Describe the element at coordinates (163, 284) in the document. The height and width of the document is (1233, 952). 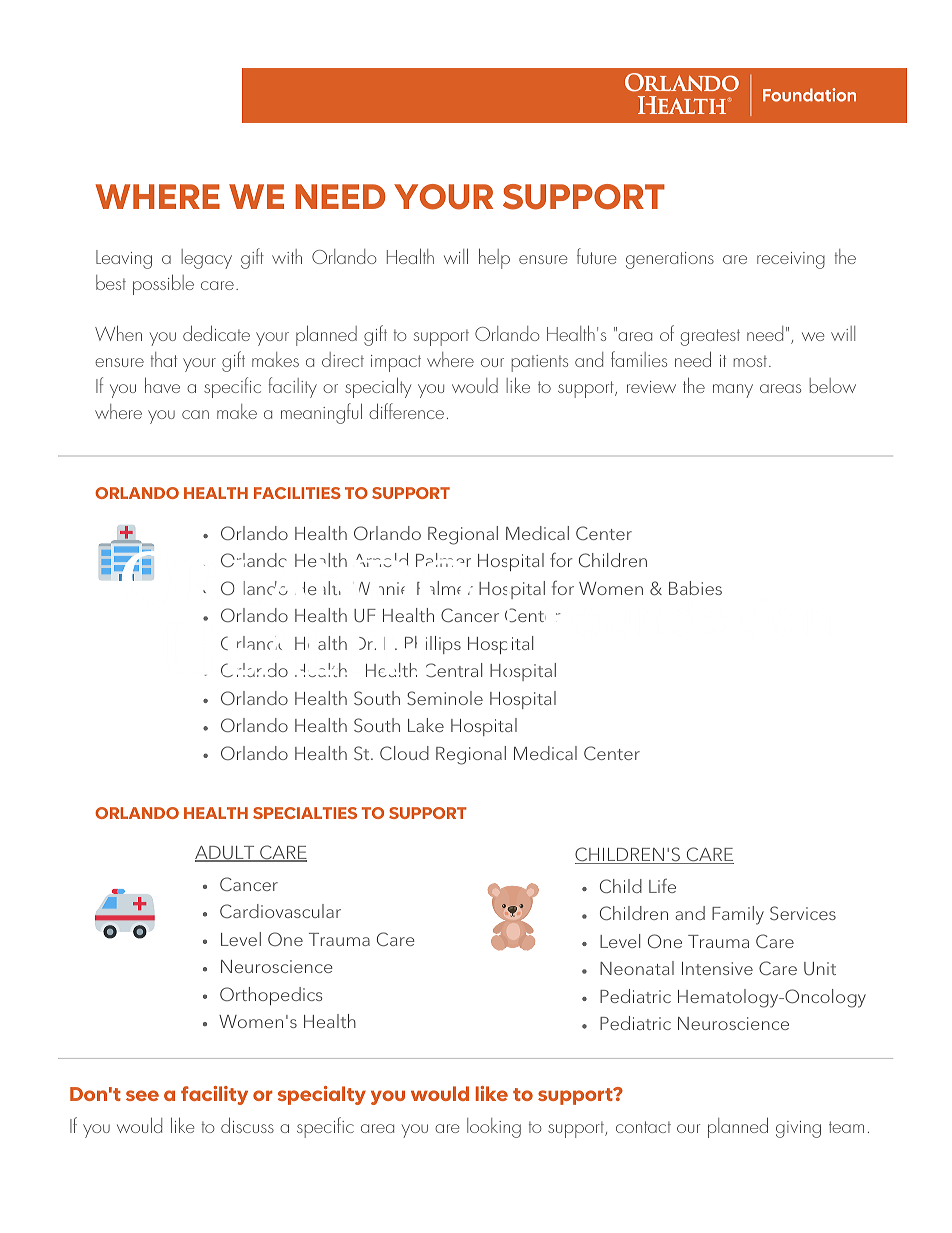
I see `possible` at that location.
